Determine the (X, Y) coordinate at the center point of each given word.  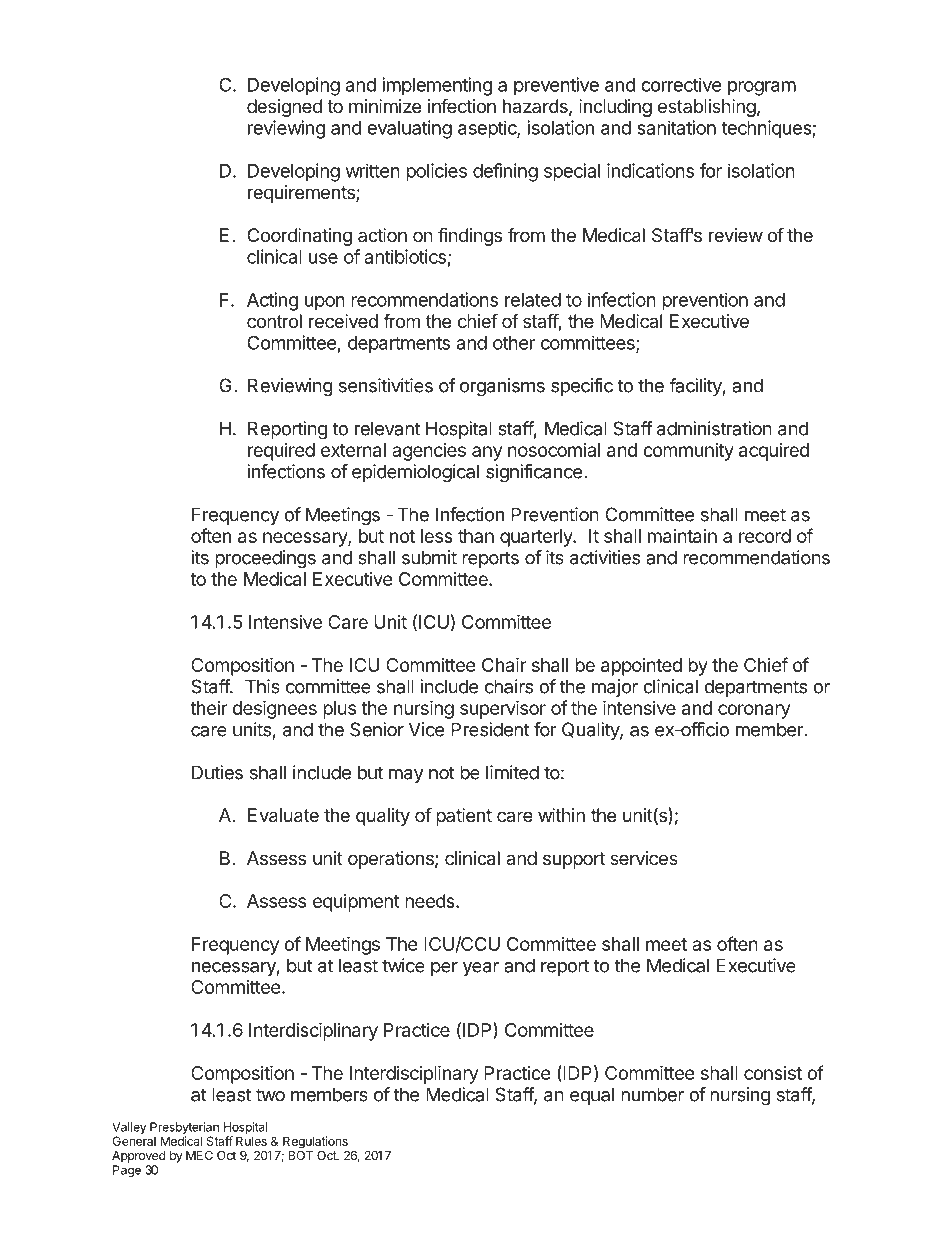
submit (429, 557)
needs (431, 901)
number (652, 1094)
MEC (199, 1155)
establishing (707, 108)
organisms (502, 387)
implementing (437, 86)
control (274, 321)
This (262, 686)
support (574, 860)
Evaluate (283, 815)
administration (714, 428)
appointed (641, 667)
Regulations (315, 1142)
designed (284, 108)
